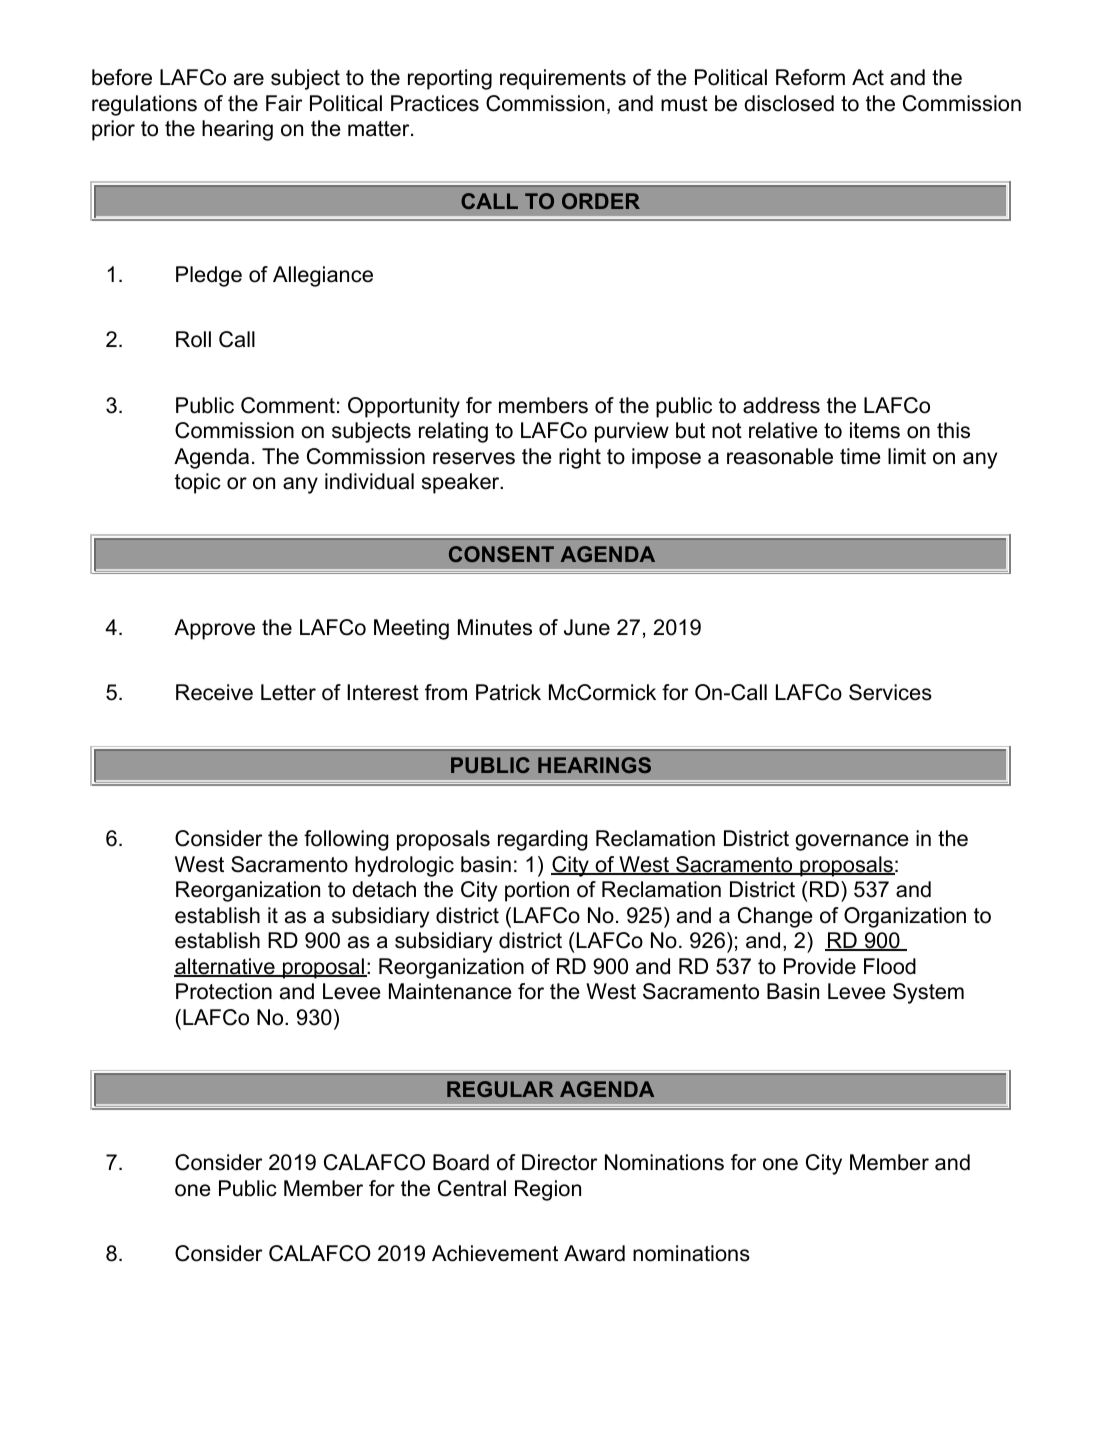 The width and height of the screenshot is (1114, 1442). What do you see at coordinates (789, 103) in the screenshot?
I see `disclosed` at bounding box center [789, 103].
